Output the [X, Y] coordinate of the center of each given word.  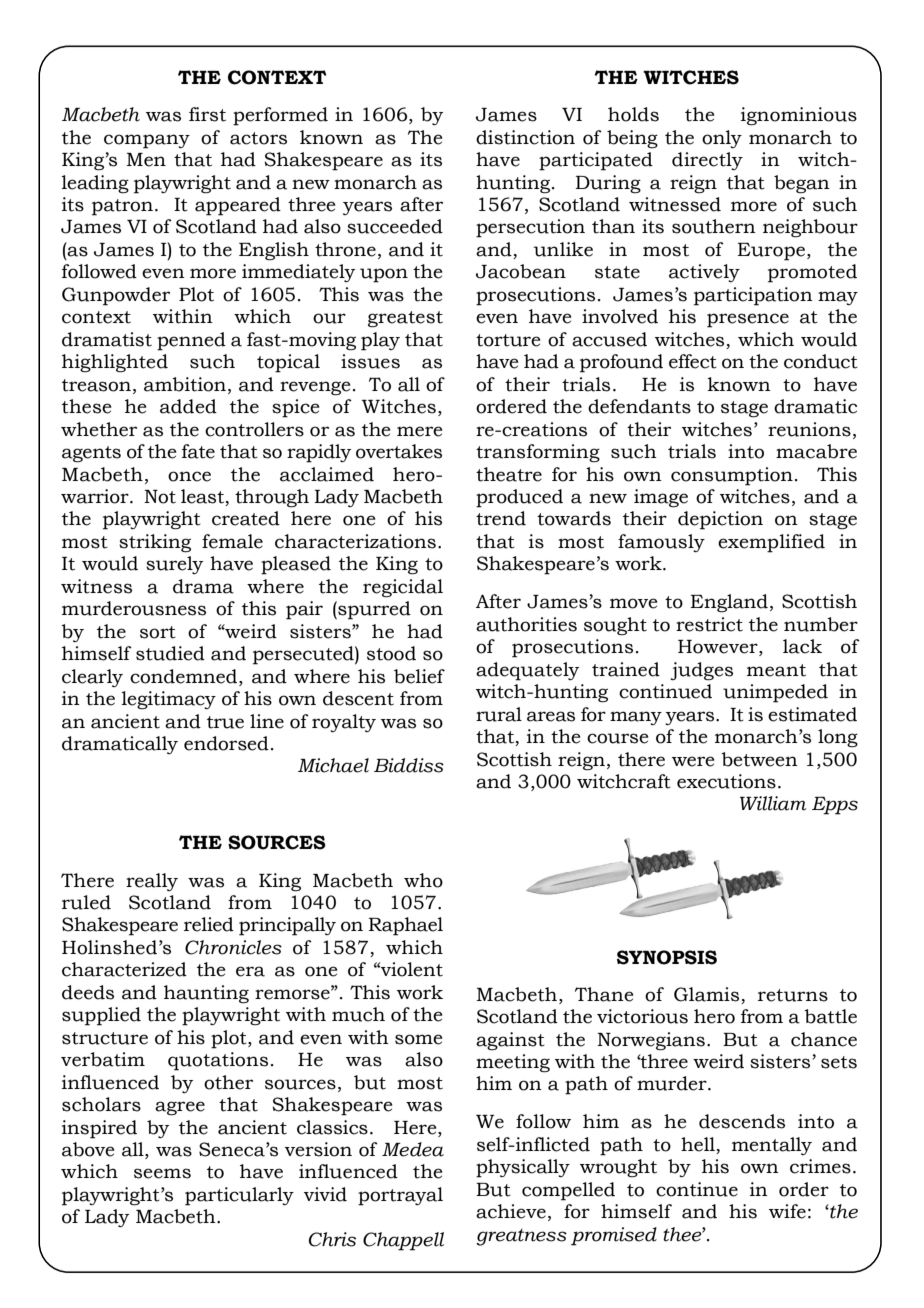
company [147, 141]
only [722, 139]
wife [787, 1211]
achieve [511, 1211]
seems [162, 1173]
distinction [525, 137]
